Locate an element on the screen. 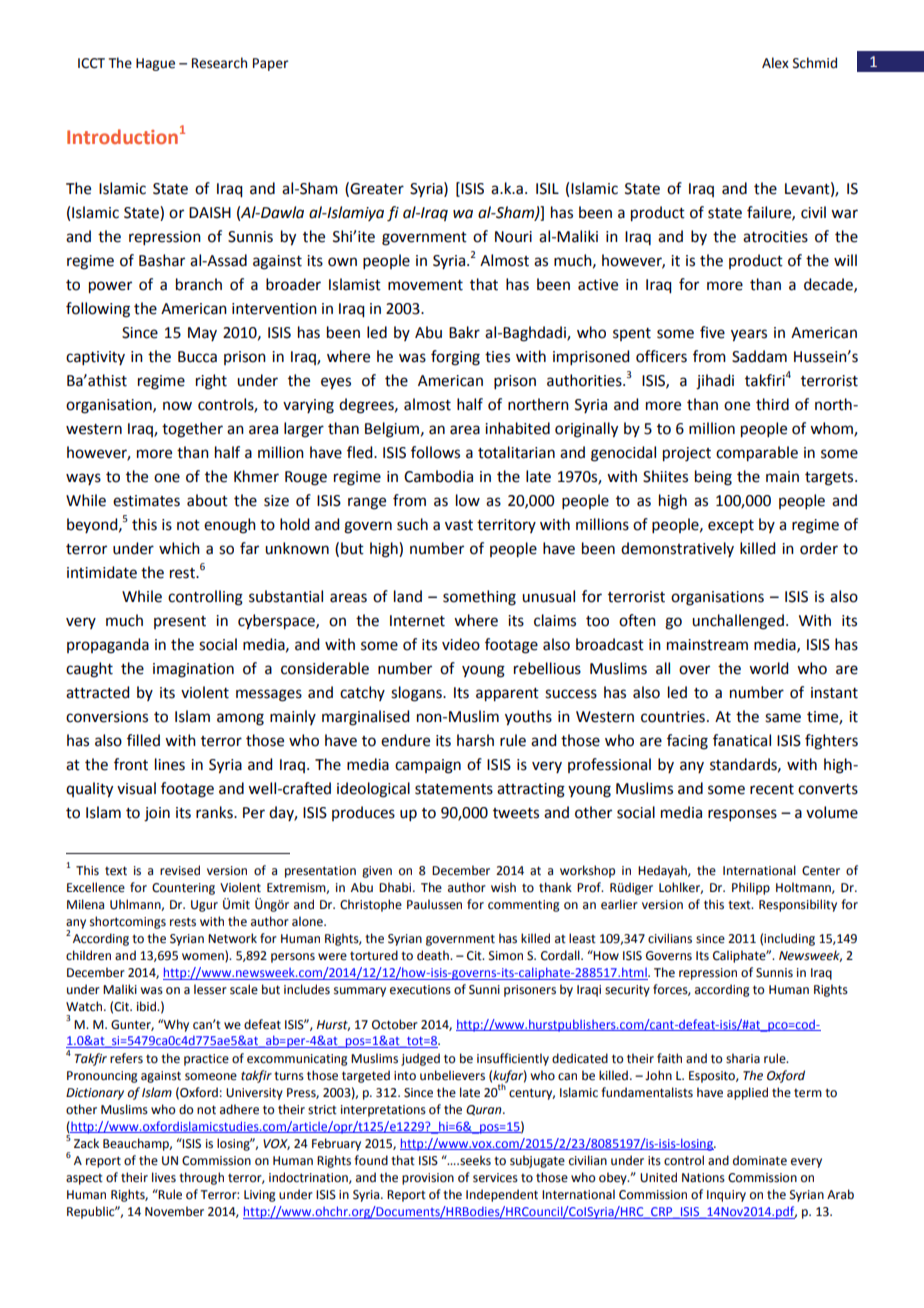 This screenshot has height=1308, width=924. lives is located at coordinates (164, 1177).
